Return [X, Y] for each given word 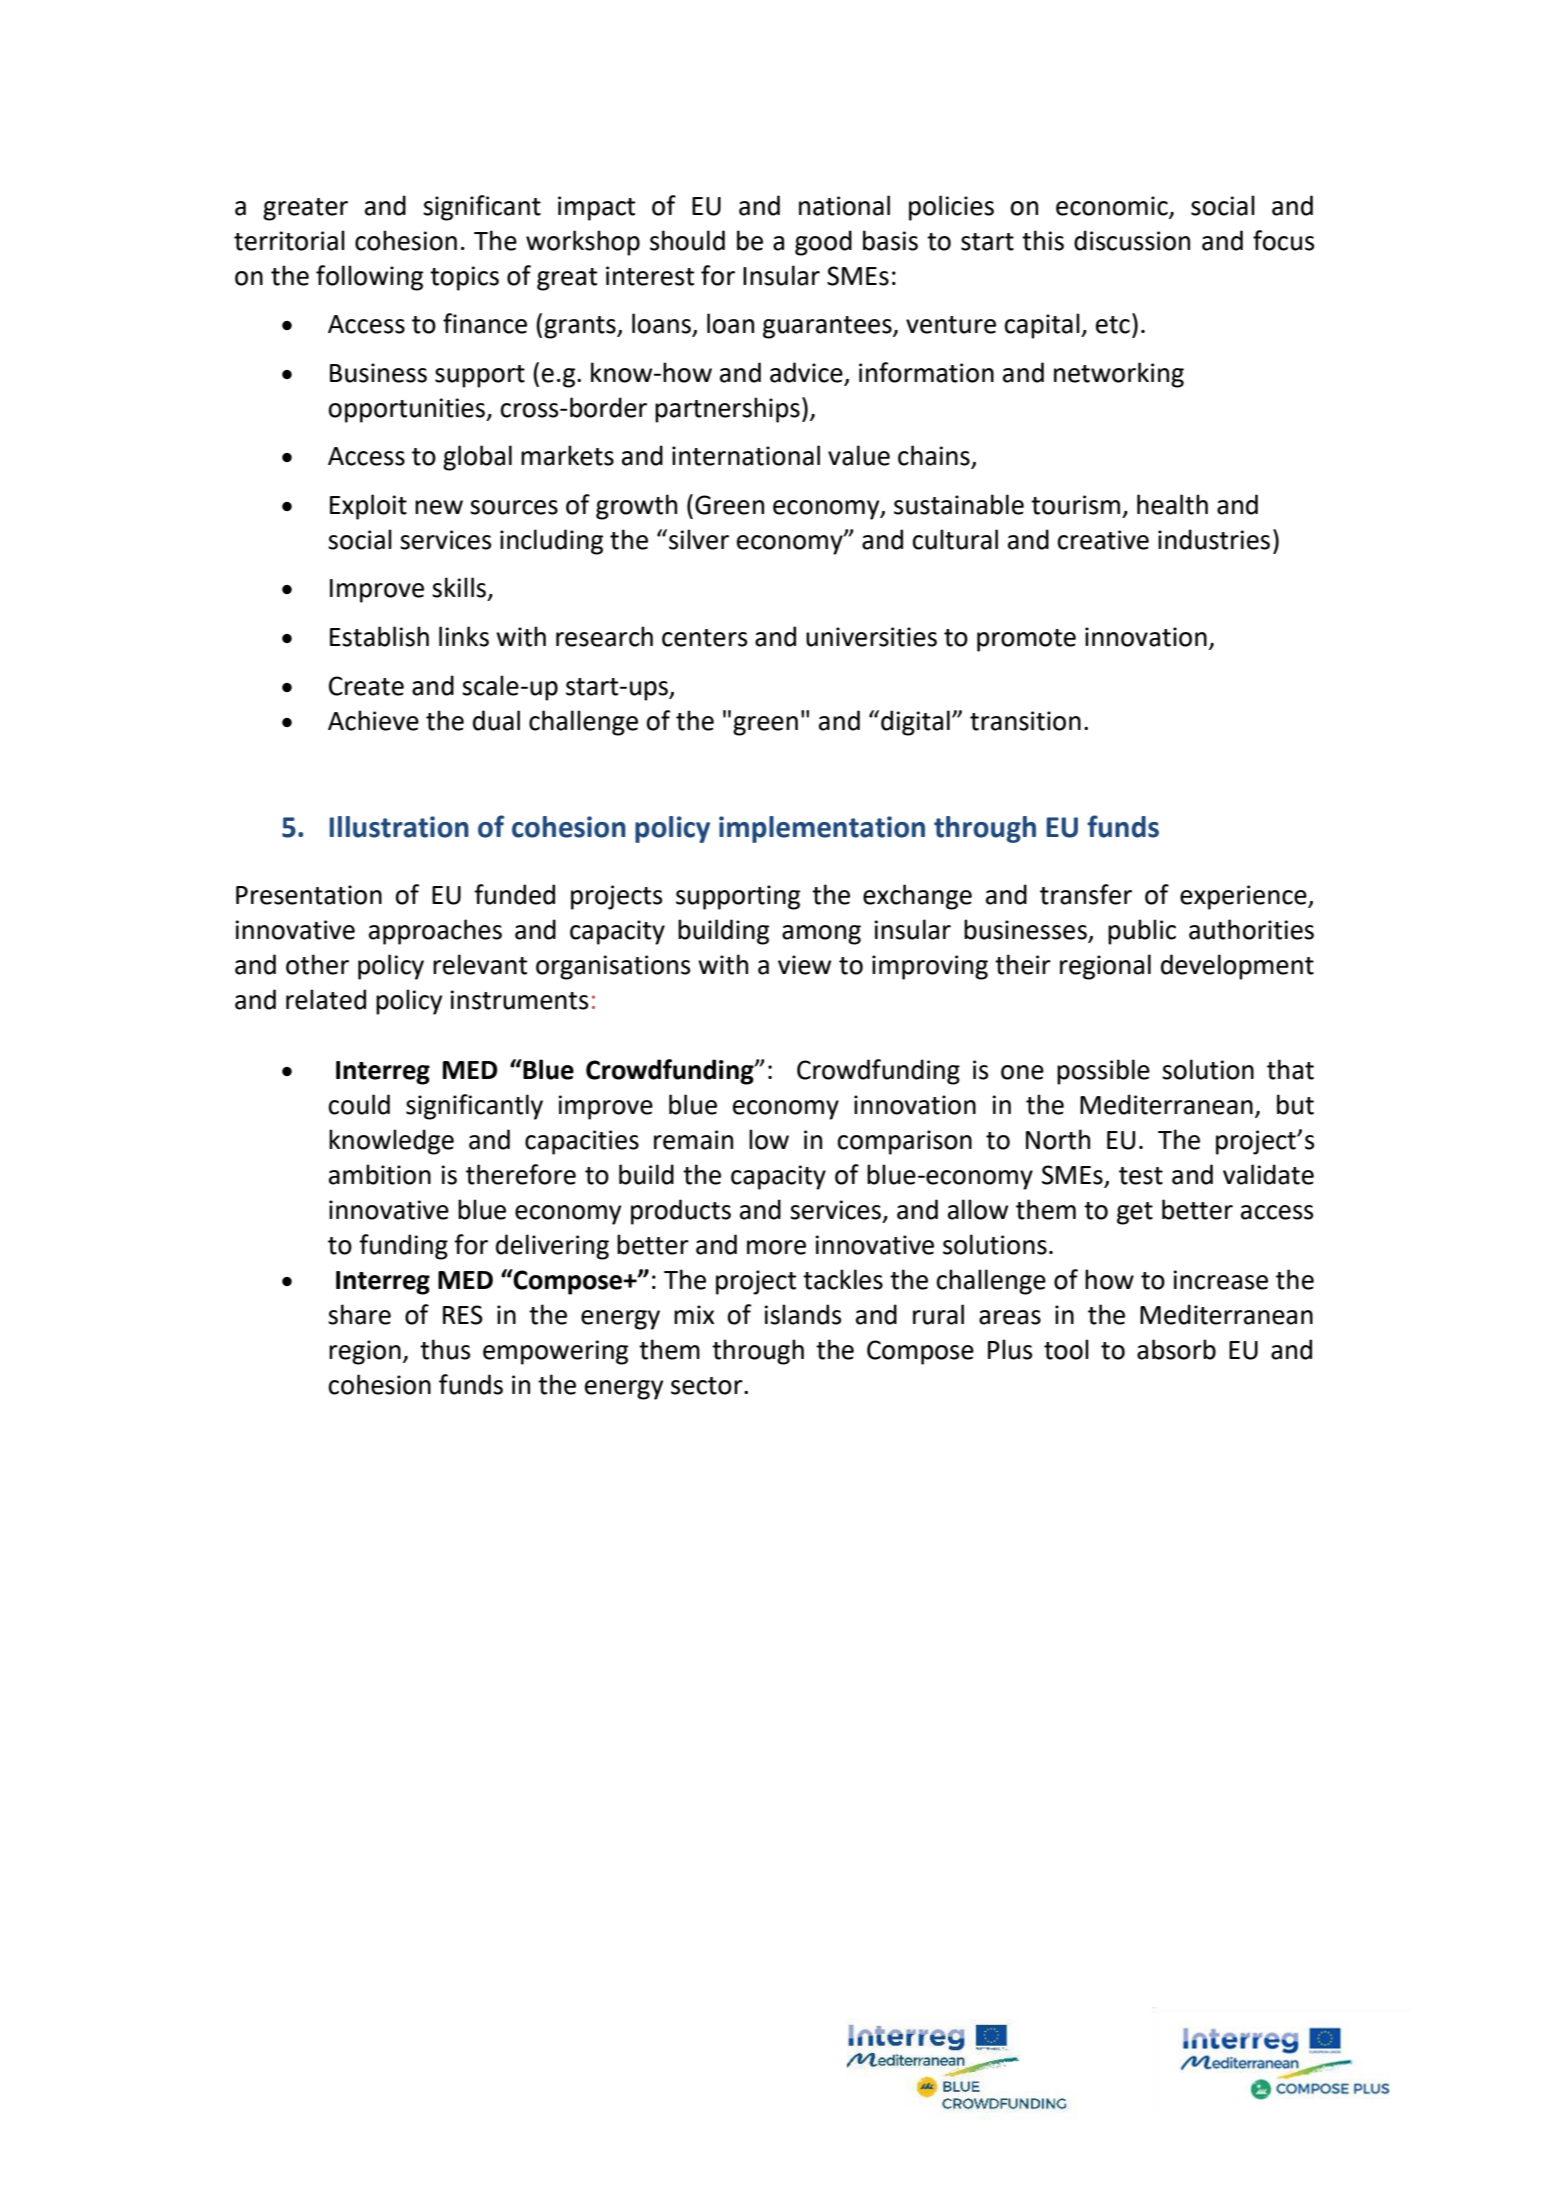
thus [445, 1349]
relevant [480, 964]
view [804, 965]
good [823, 243]
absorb [1176, 1349]
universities [871, 637]
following [369, 278]
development [1237, 967]
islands [802, 1314]
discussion [1132, 240]
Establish [379, 636]
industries [1214, 539]
